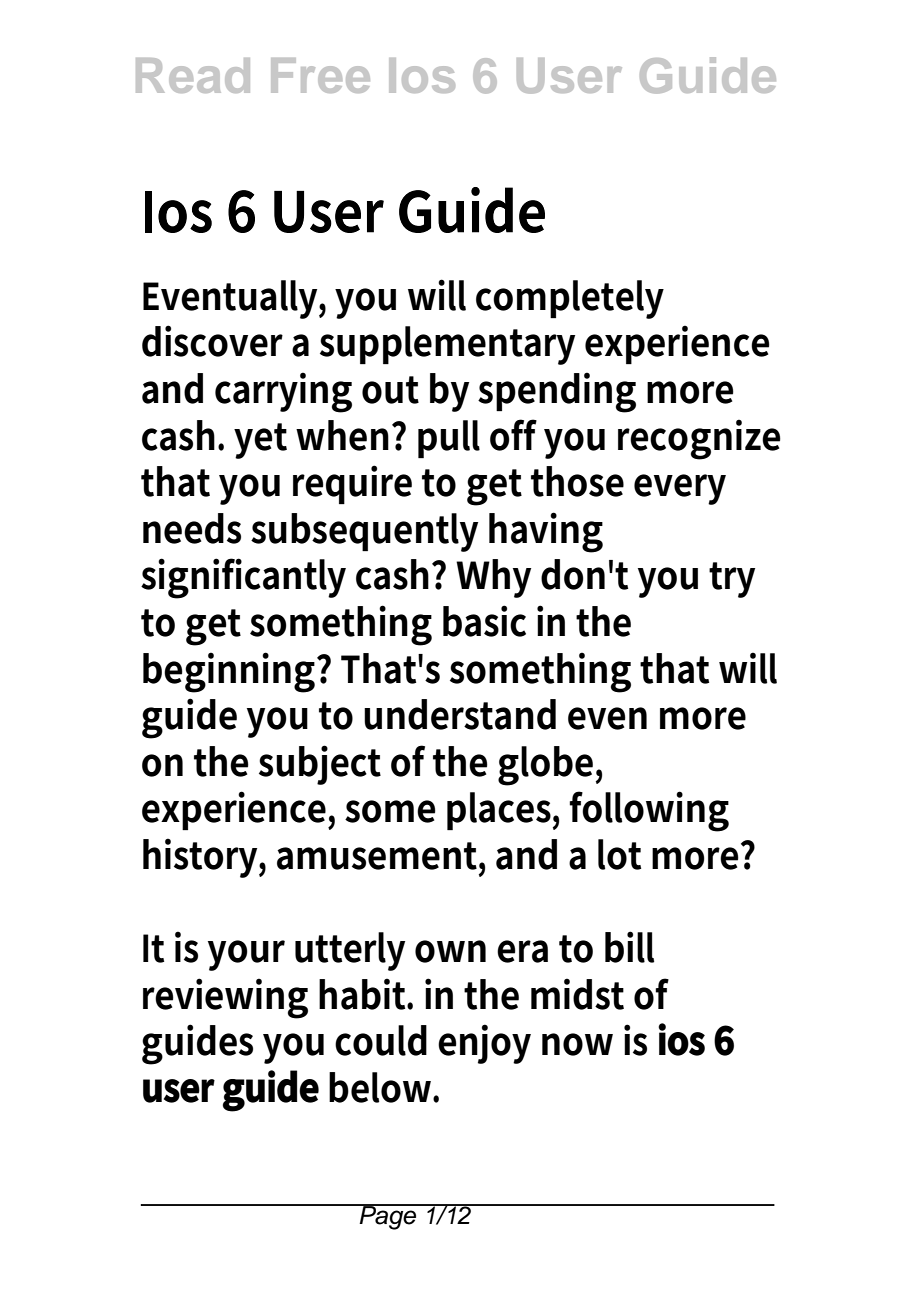 The width and height of the screenshot is (924, 1303). I want to click on yet, so click(260, 441).
